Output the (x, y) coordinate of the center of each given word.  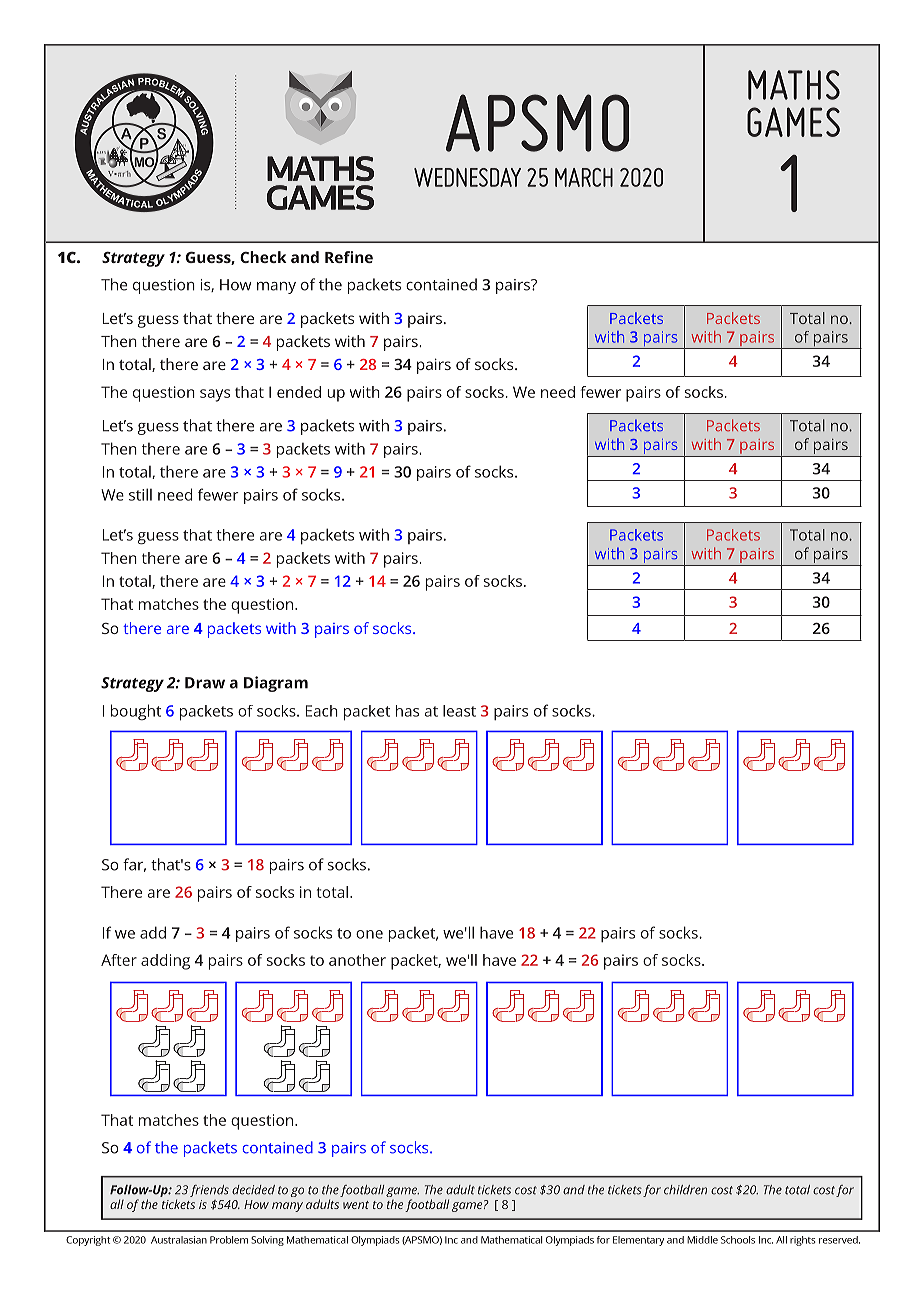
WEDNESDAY (467, 177)
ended (299, 392)
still (140, 494)
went (356, 1205)
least (459, 711)
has (407, 711)
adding (165, 962)
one (369, 934)
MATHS (794, 85)
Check (263, 257)
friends (209, 1191)
